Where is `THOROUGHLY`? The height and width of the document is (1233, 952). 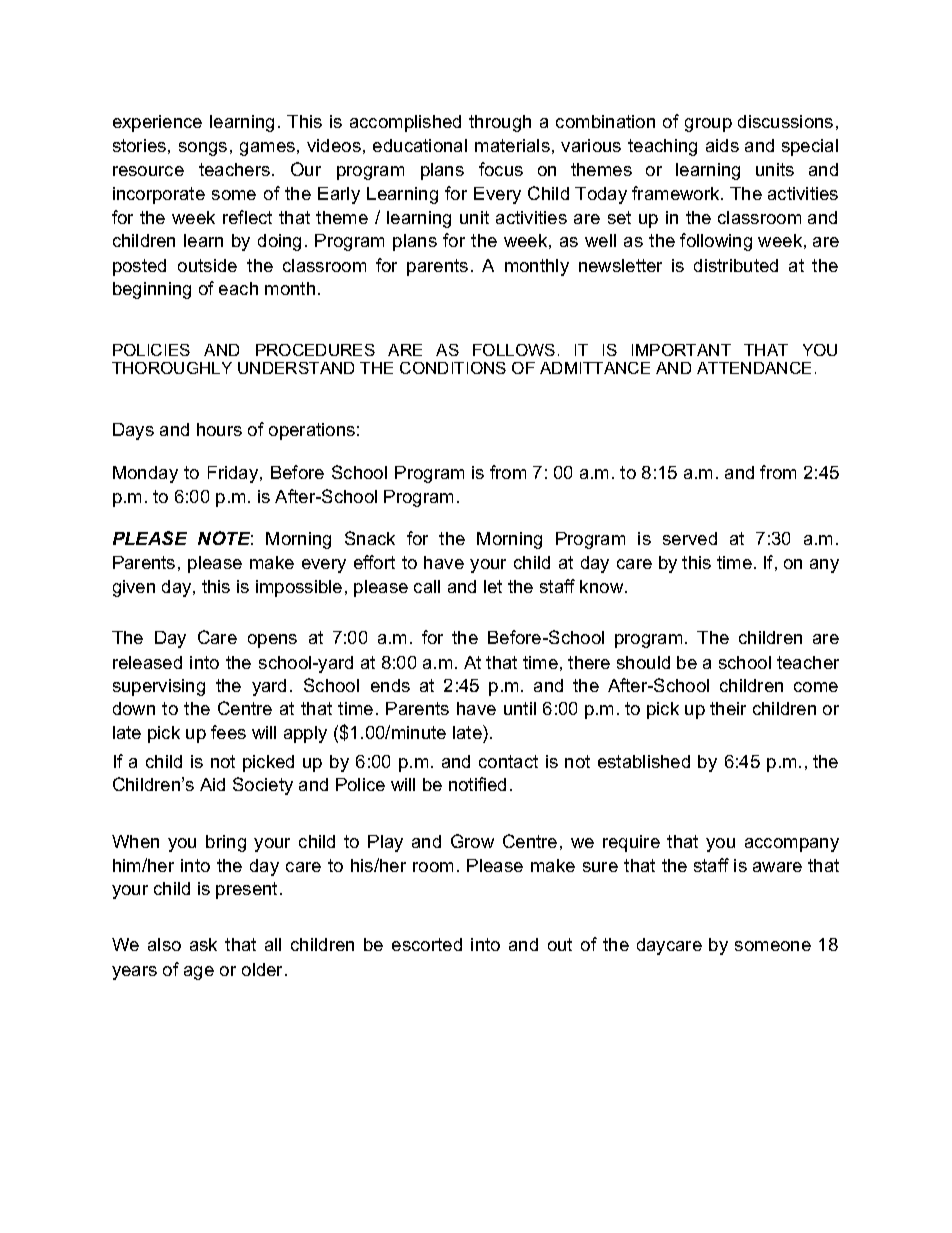 THOROUGHLY is located at coordinates (172, 368).
